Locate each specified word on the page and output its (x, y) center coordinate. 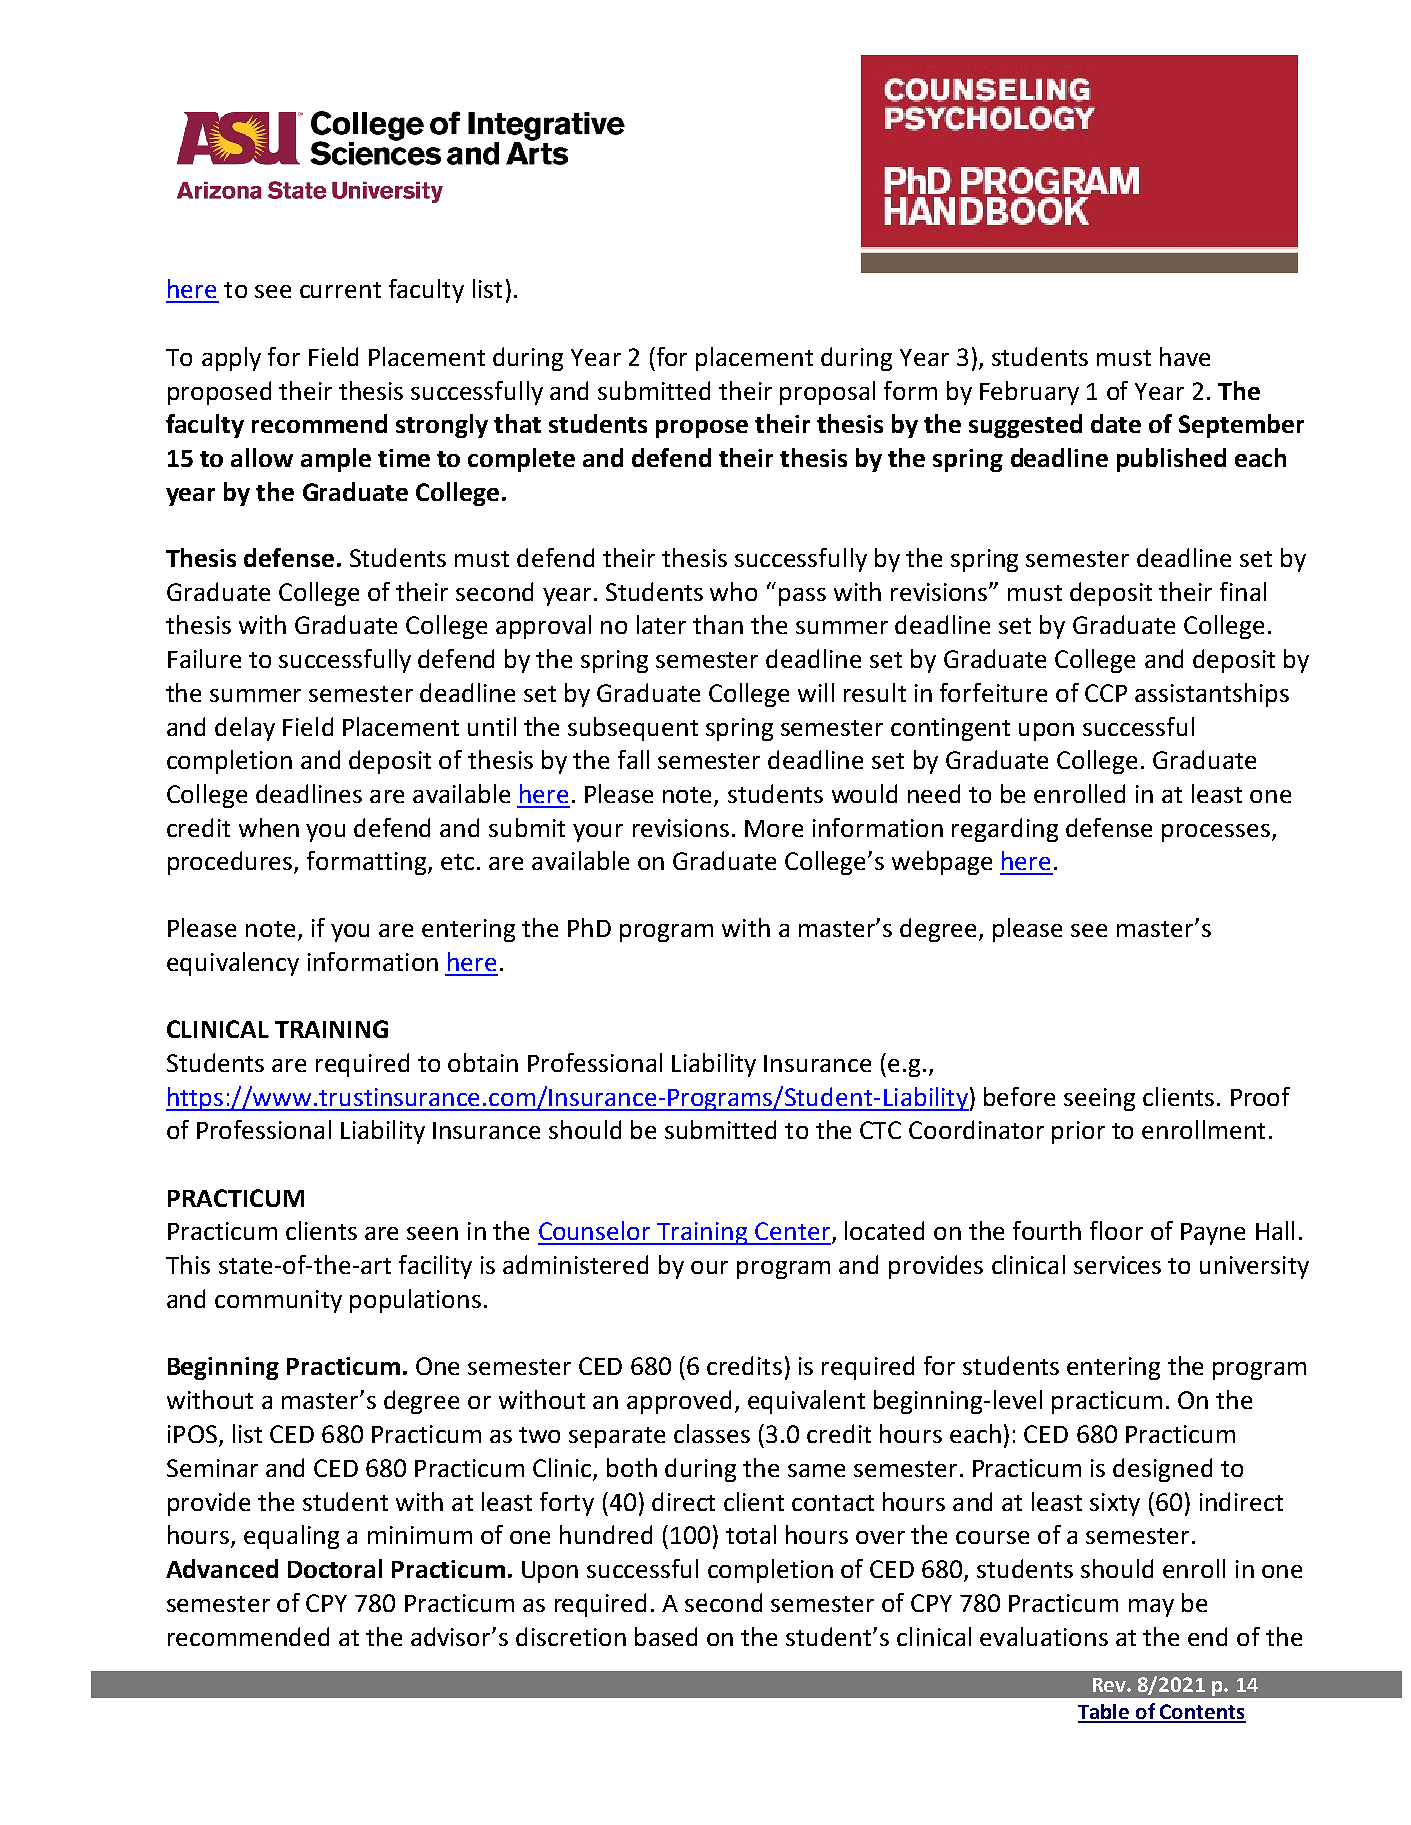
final (1243, 591)
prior (1078, 1132)
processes (1217, 833)
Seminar (212, 1468)
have (1185, 356)
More (774, 828)
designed (1162, 1470)
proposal (827, 393)
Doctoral (335, 1568)
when (269, 827)
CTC (880, 1130)
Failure (204, 658)
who (733, 591)
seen (432, 1233)
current (340, 290)
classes (712, 1433)
